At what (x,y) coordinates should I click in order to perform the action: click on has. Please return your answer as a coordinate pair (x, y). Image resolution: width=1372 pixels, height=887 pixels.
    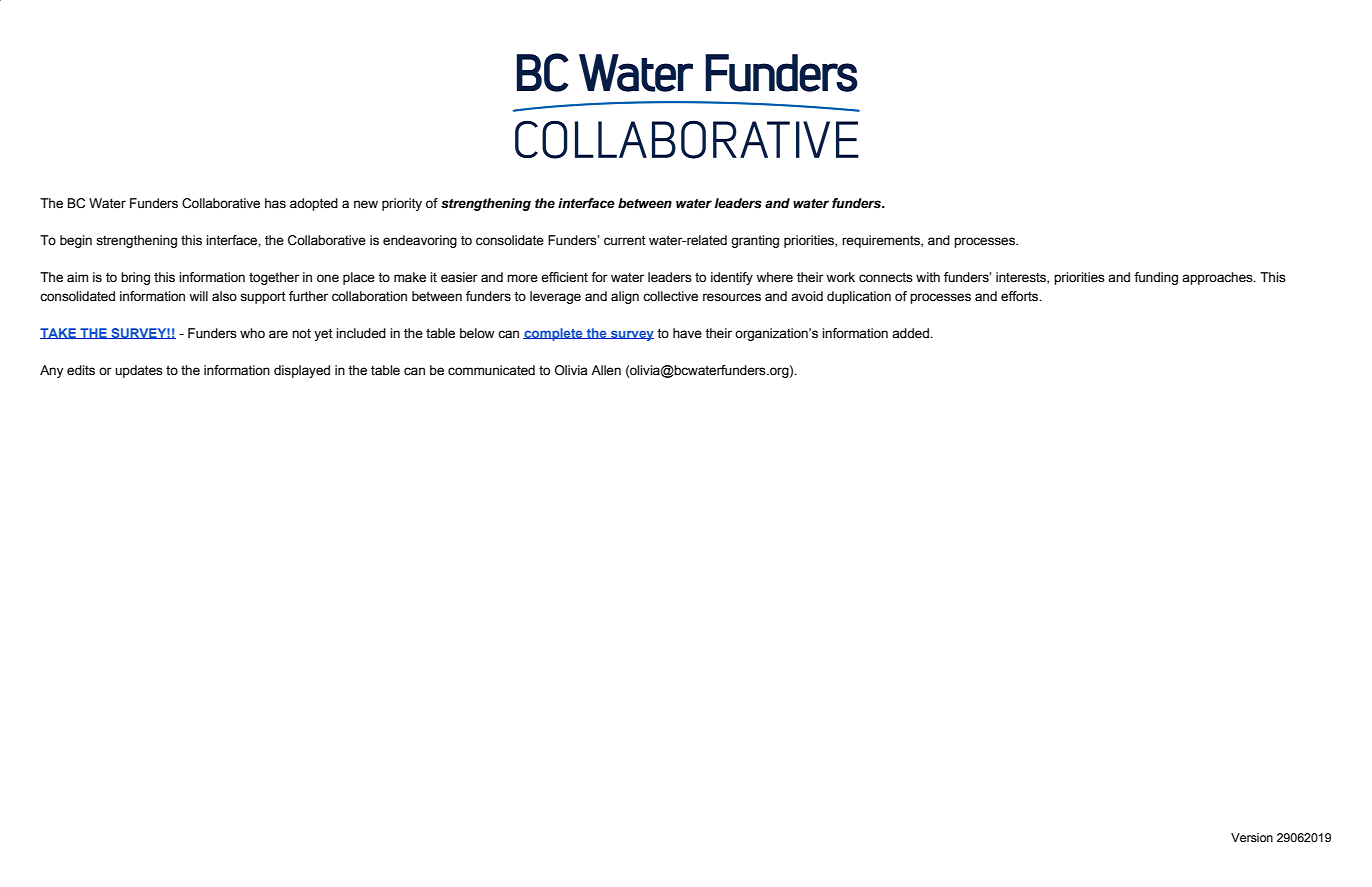
    Looking at the image, I should click on (275, 203).
